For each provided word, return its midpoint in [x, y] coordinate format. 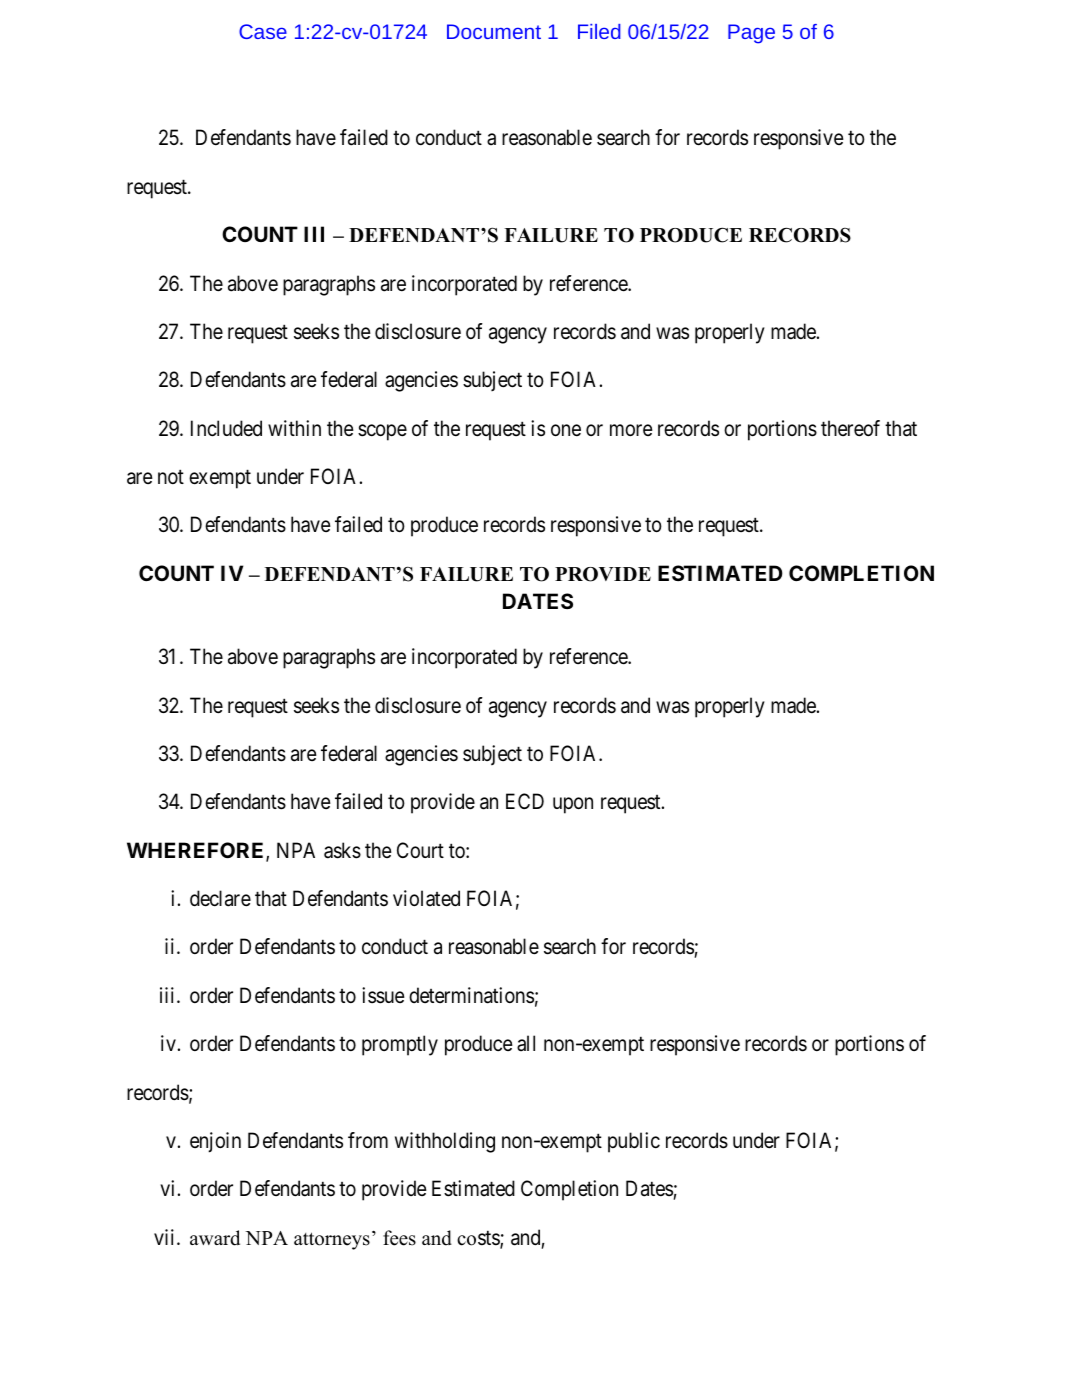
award [215, 1238]
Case [263, 31]
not [171, 477]
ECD [525, 801]
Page [751, 34]
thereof [850, 428]
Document [494, 31]
